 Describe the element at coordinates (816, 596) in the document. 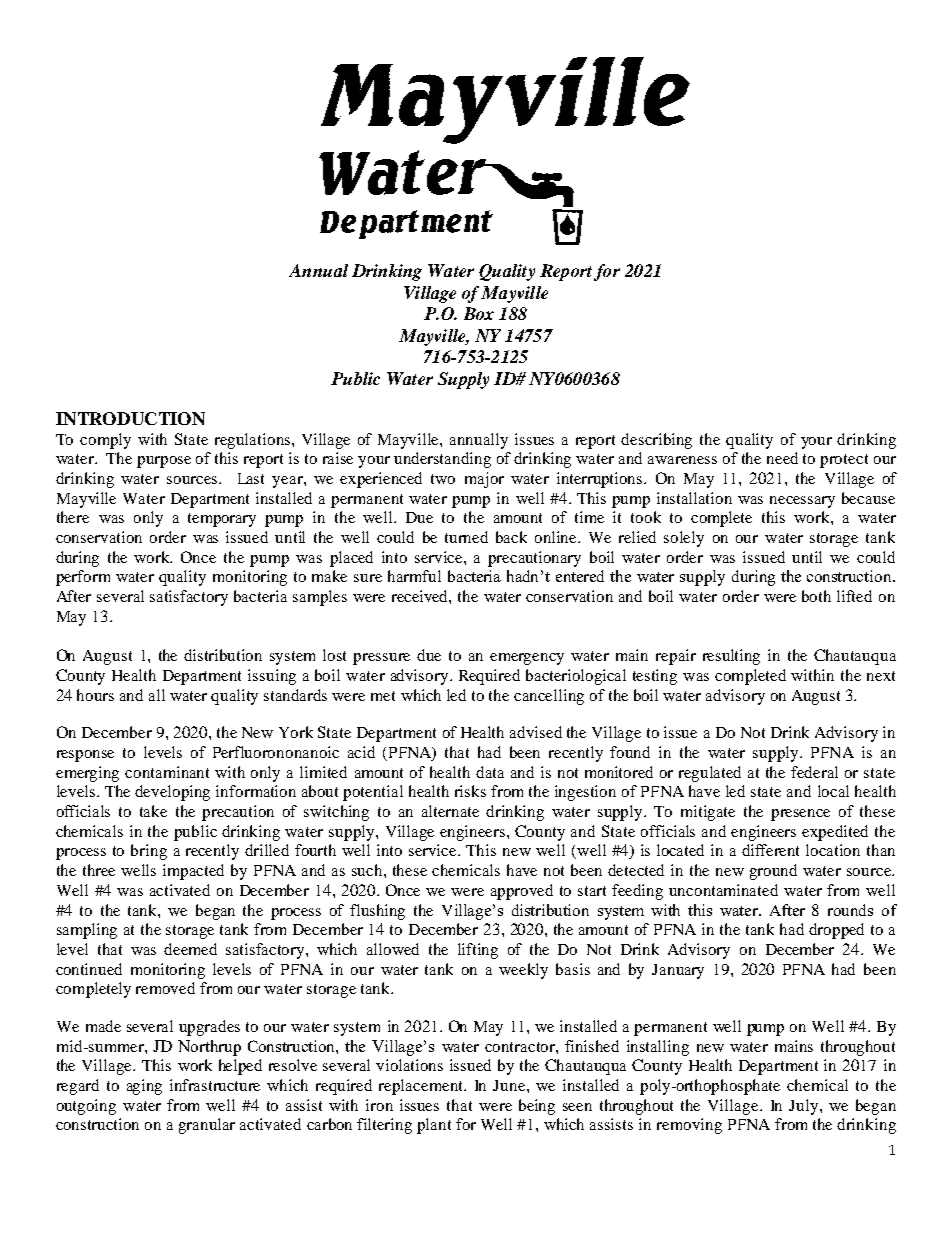

I see `both` at that location.
